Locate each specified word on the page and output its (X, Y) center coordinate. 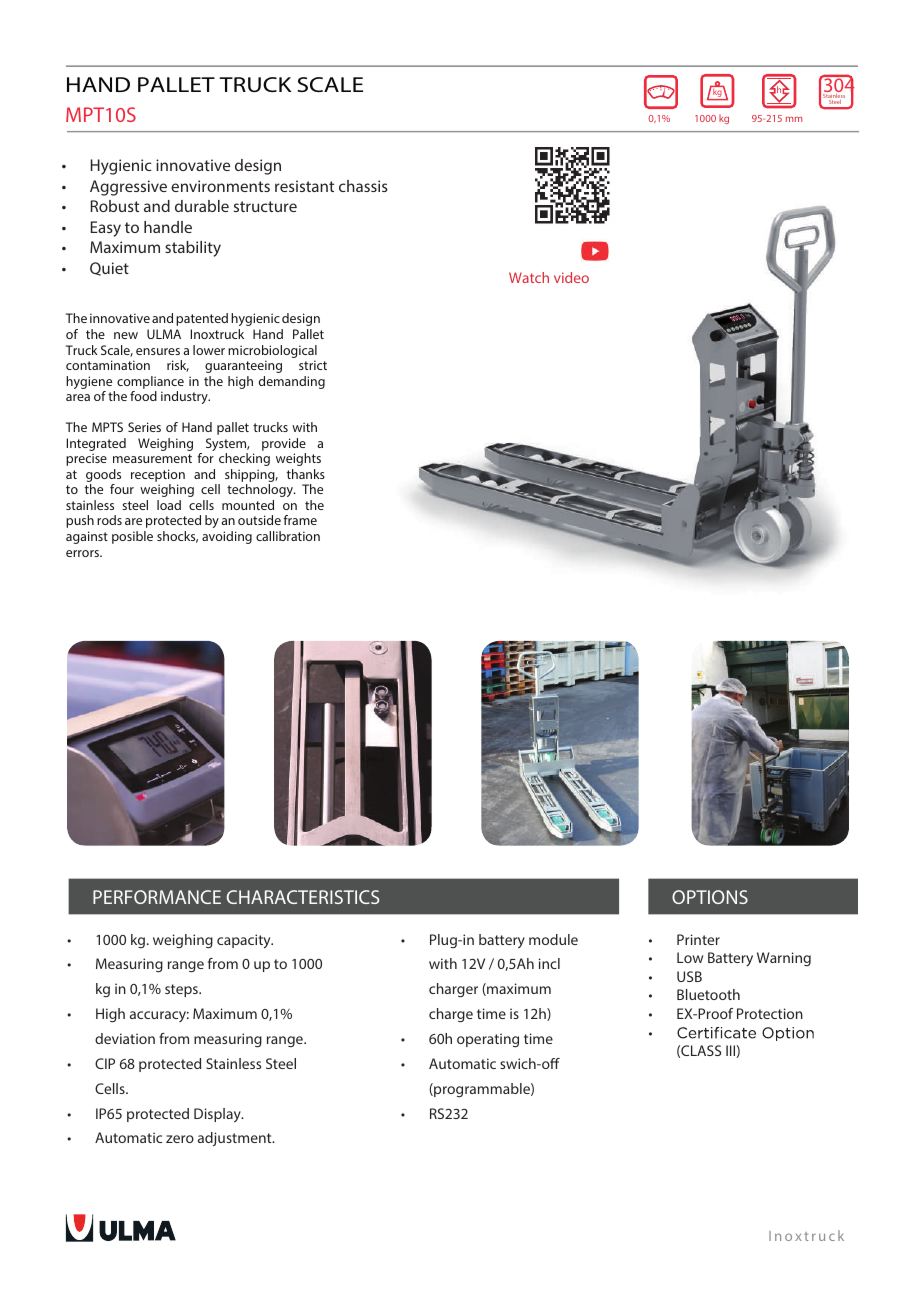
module (553, 939)
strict (313, 365)
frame (300, 520)
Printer (698, 939)
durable (202, 206)
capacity (245, 941)
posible (132, 537)
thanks (306, 474)
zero (180, 1139)
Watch (529, 277)
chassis (363, 186)
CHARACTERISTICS (303, 897)
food (143, 396)
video (571, 277)
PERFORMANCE (157, 897)
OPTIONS (710, 897)
